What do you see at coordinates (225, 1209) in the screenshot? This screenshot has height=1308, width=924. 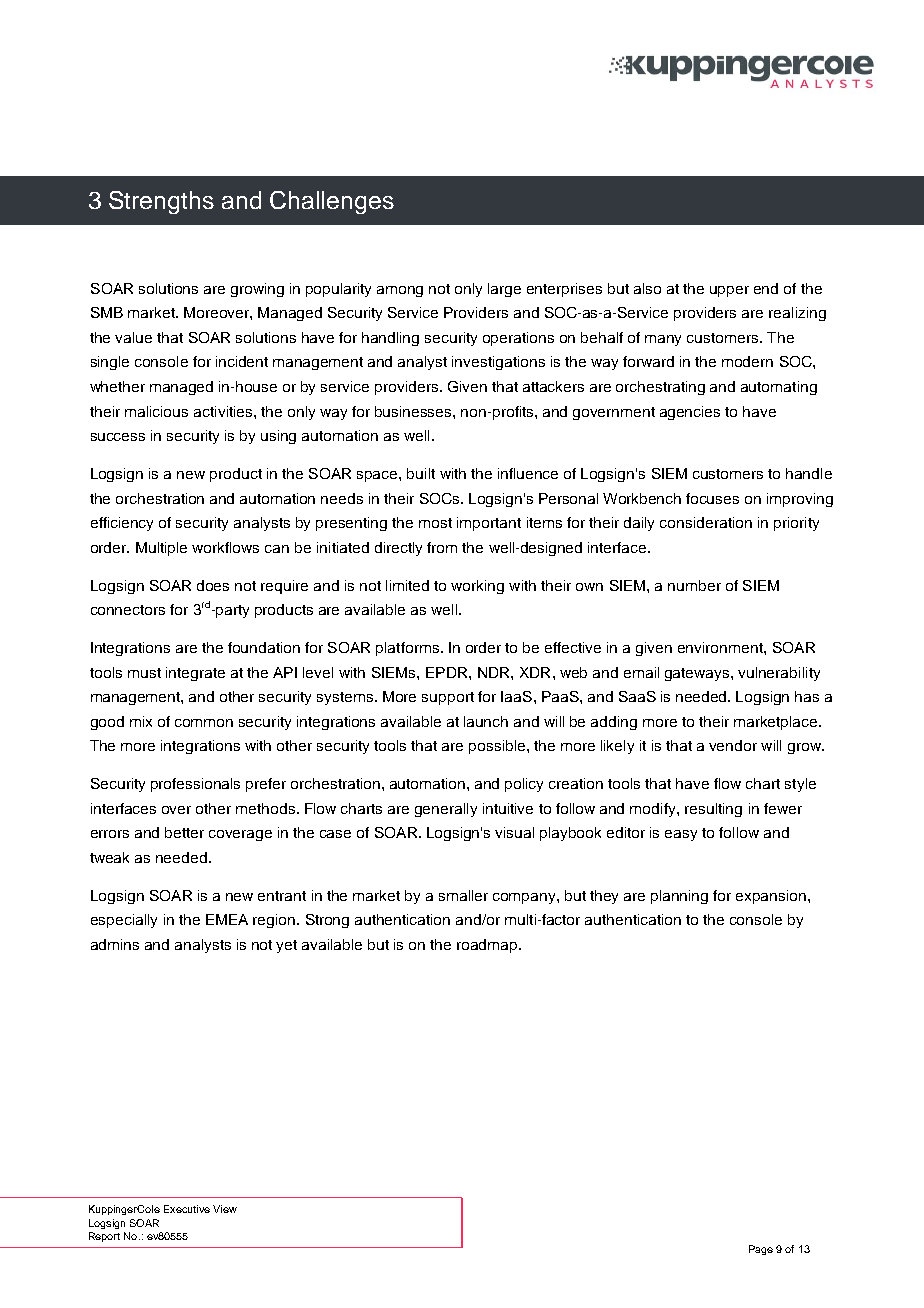 I see `View` at bounding box center [225, 1209].
